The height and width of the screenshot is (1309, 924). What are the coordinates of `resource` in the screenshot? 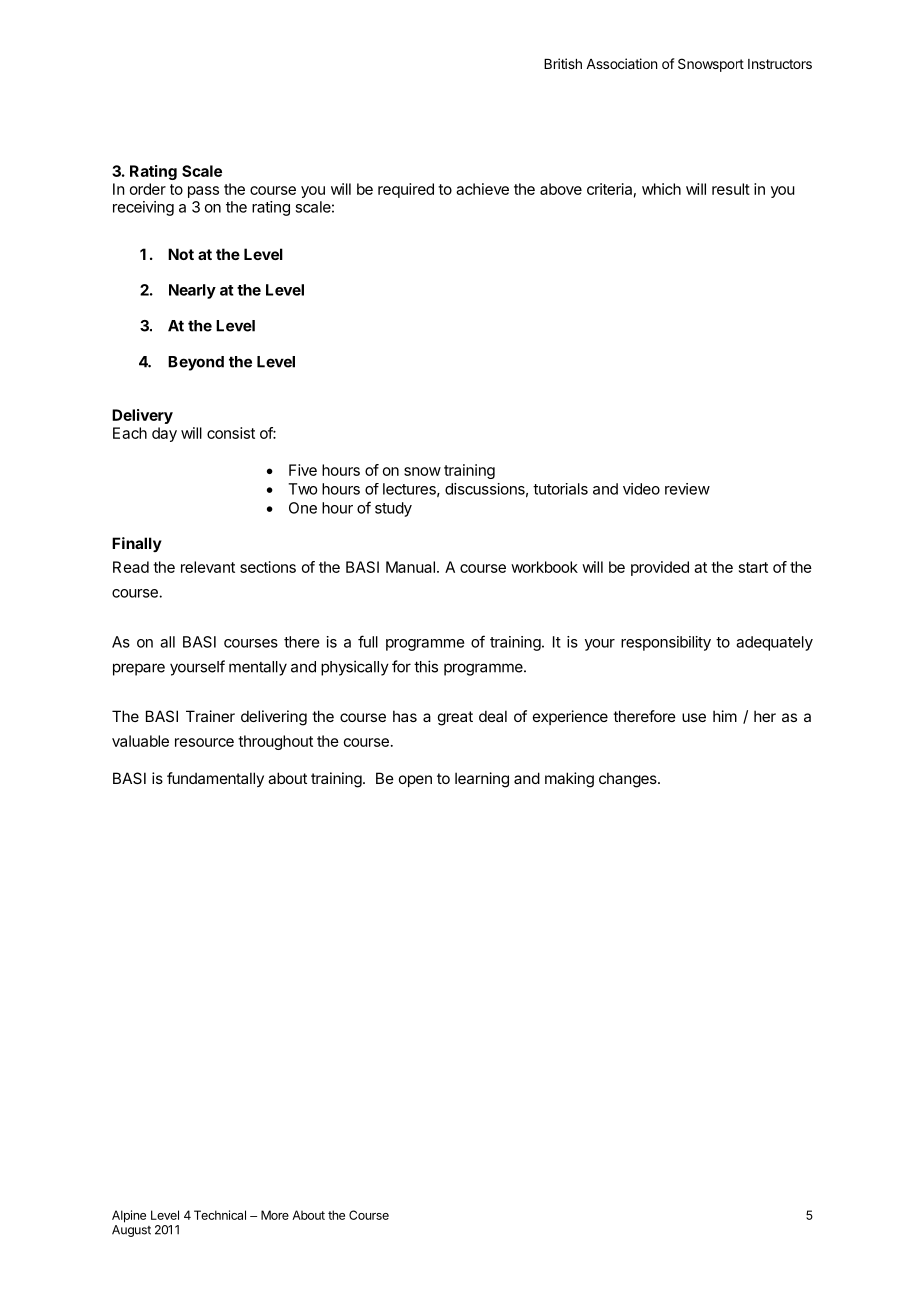 It's located at (204, 742).
